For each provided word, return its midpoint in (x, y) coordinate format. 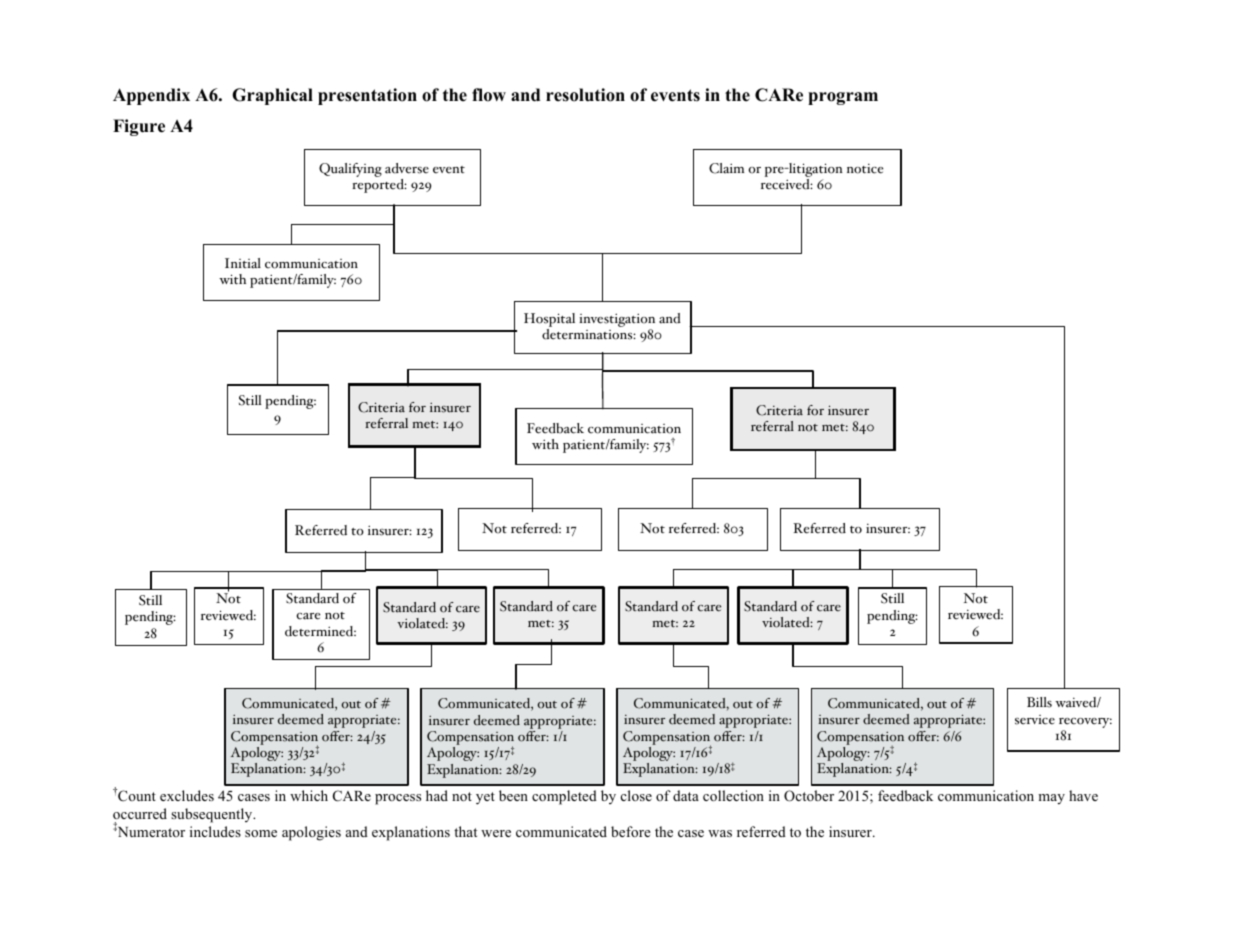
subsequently (213, 815)
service (1035, 720)
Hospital (549, 321)
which (309, 795)
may (1051, 799)
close (636, 795)
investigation (617, 321)
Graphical (272, 96)
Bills (1039, 702)
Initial (243, 263)
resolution (585, 95)
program (843, 98)
